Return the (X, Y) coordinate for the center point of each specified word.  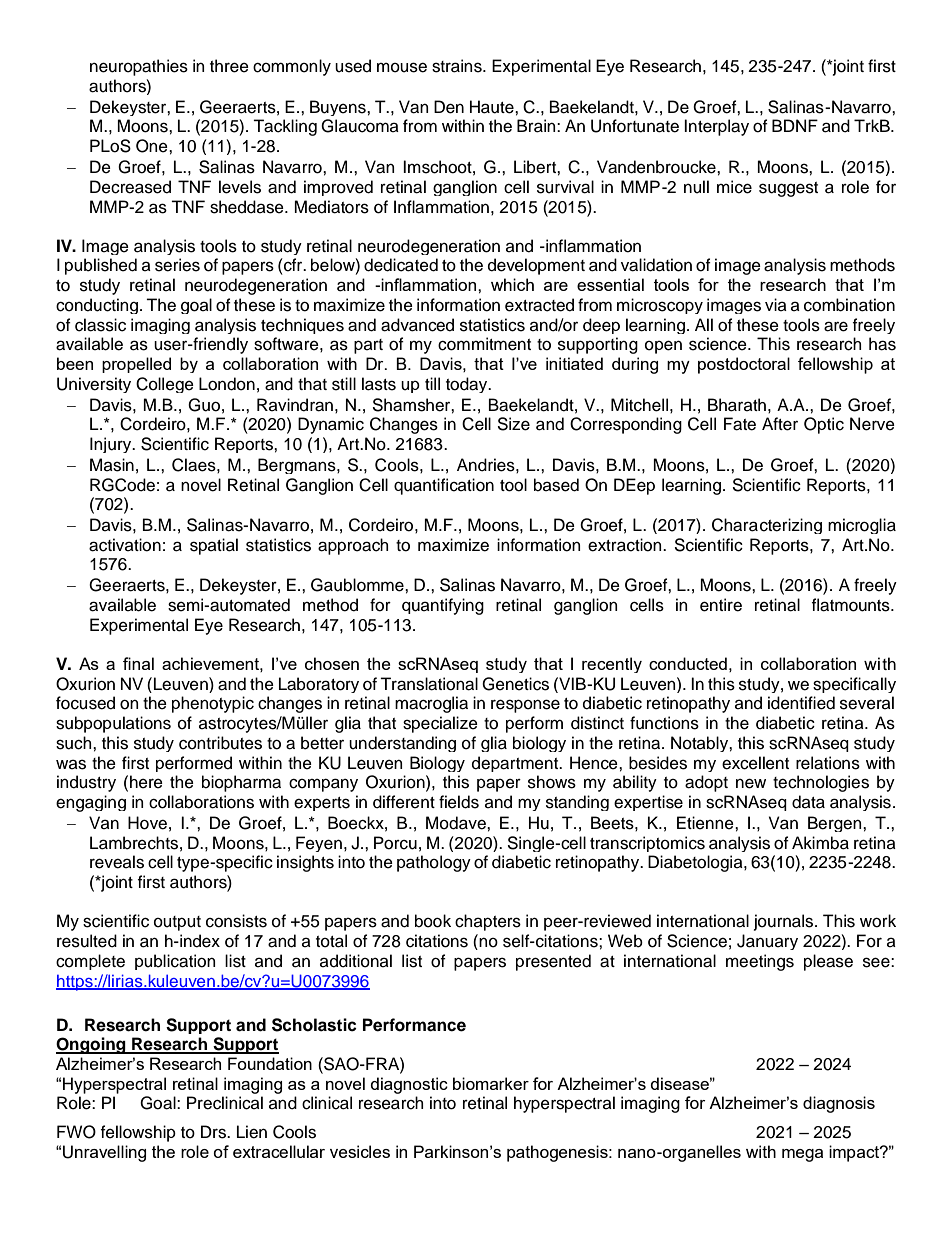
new (751, 783)
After (780, 424)
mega (802, 1155)
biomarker (491, 1083)
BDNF (795, 125)
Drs (214, 1132)
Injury (112, 445)
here (146, 782)
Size (513, 424)
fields (459, 802)
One (153, 146)
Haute (493, 107)
